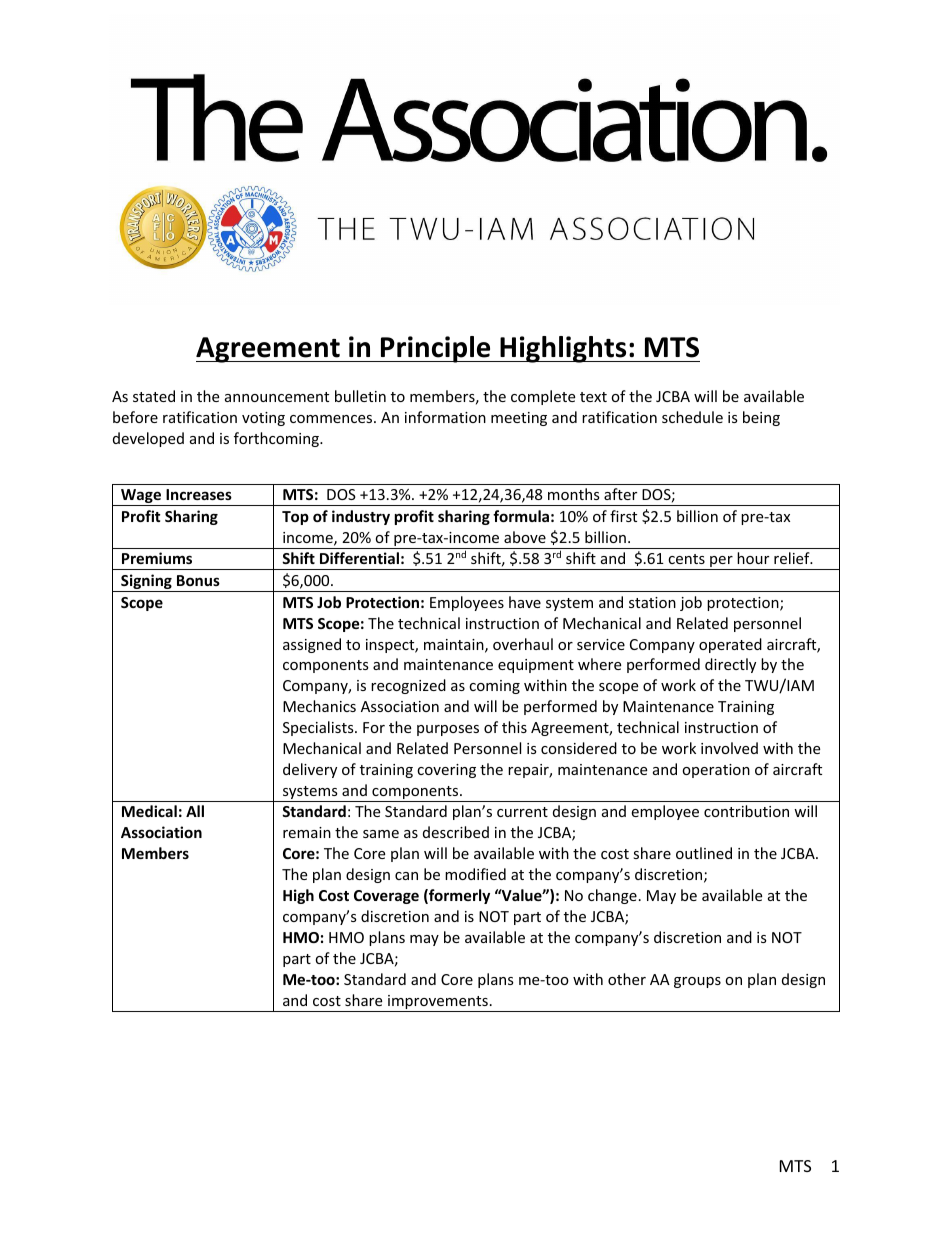 This screenshot has height=1233, width=952. I want to click on groups, so click(697, 982).
